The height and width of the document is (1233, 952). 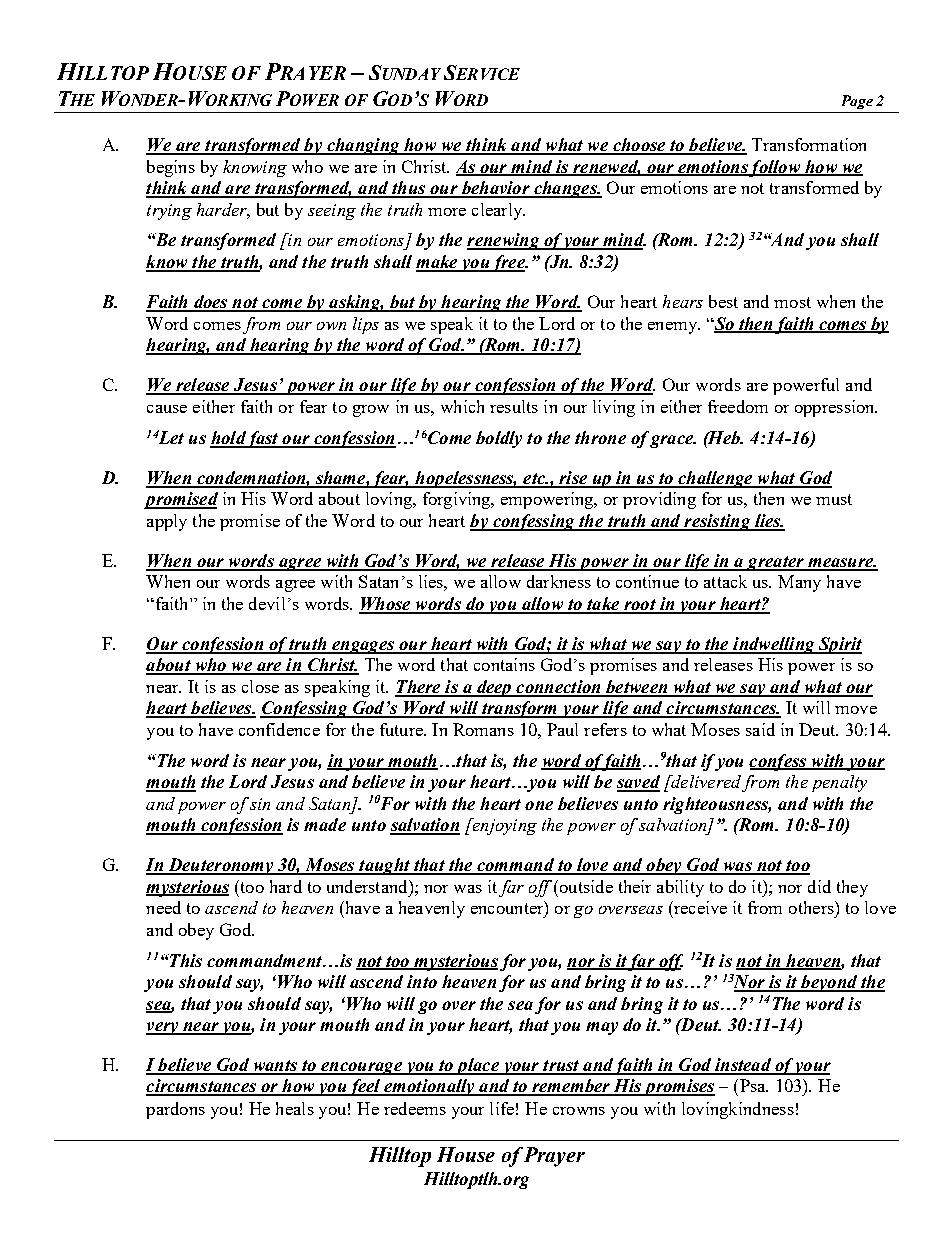 What do you see at coordinates (792, 302) in the document?
I see `most` at bounding box center [792, 302].
